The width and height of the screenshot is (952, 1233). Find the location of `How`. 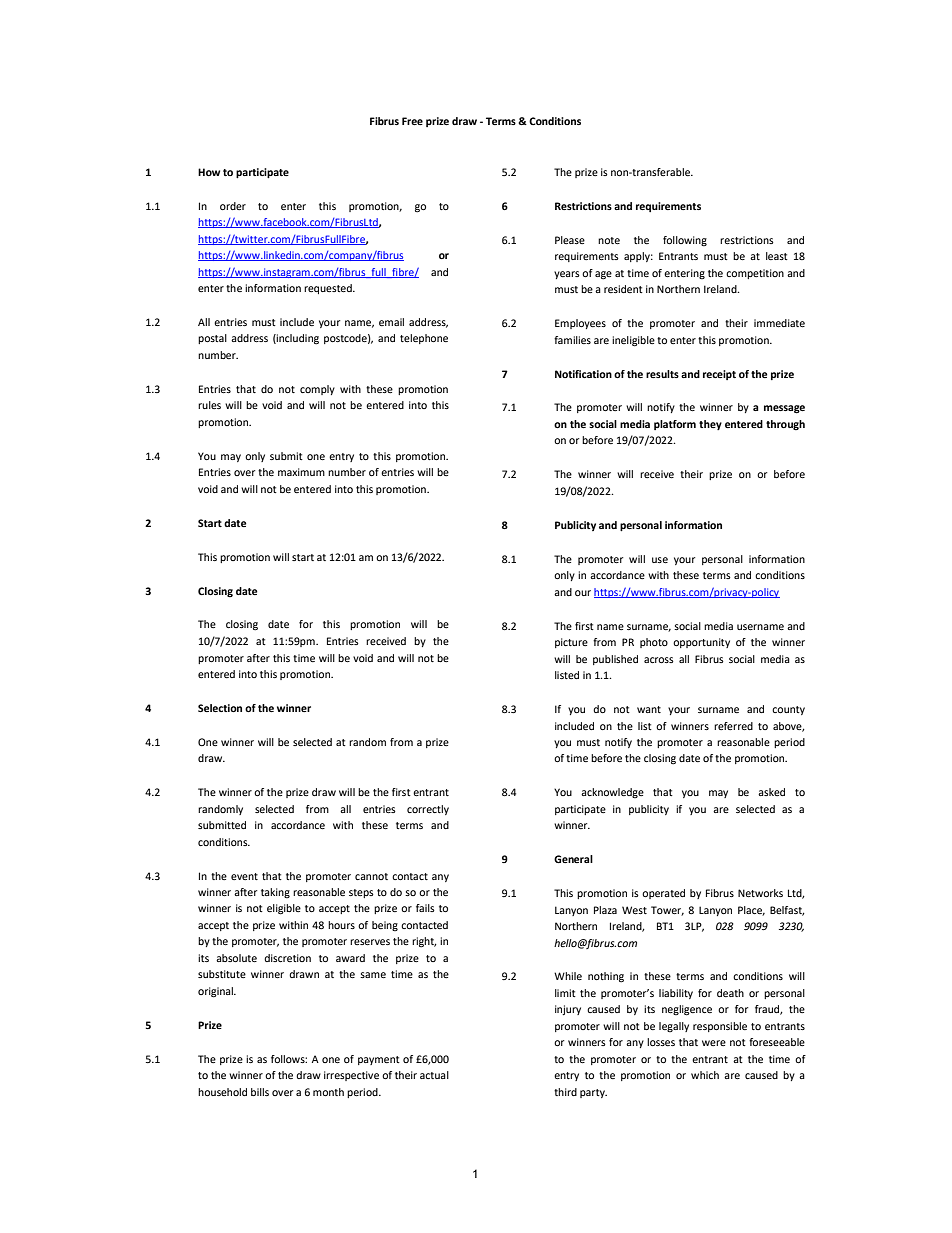

How is located at coordinates (209, 172).
